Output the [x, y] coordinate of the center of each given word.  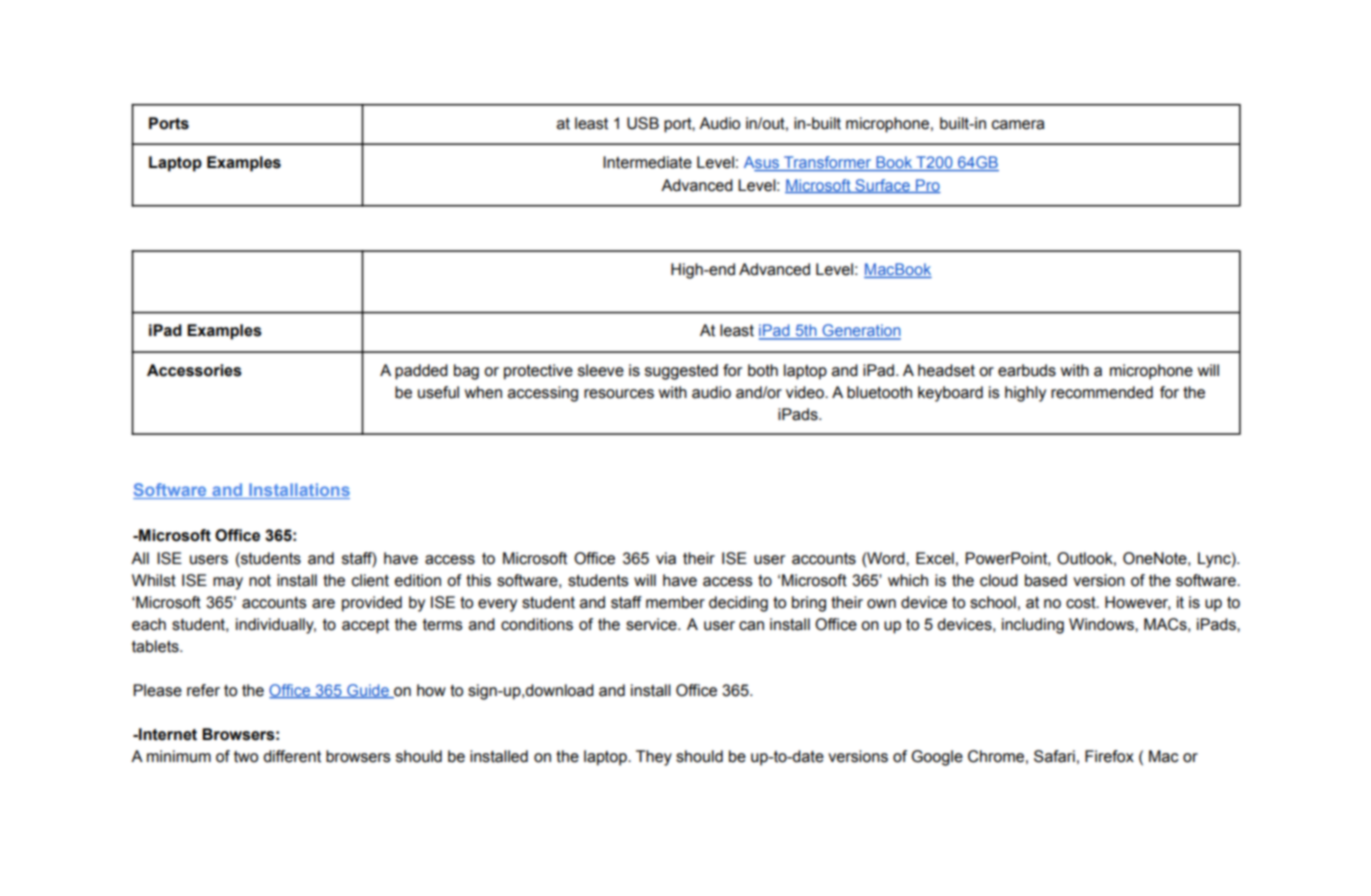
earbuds [1027, 370]
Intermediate [647, 162]
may [228, 583]
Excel [935, 558]
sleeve [601, 370]
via [666, 558]
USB [643, 123]
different [292, 756]
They [654, 758]
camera [1018, 125]
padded [421, 372]
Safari [1054, 756]
